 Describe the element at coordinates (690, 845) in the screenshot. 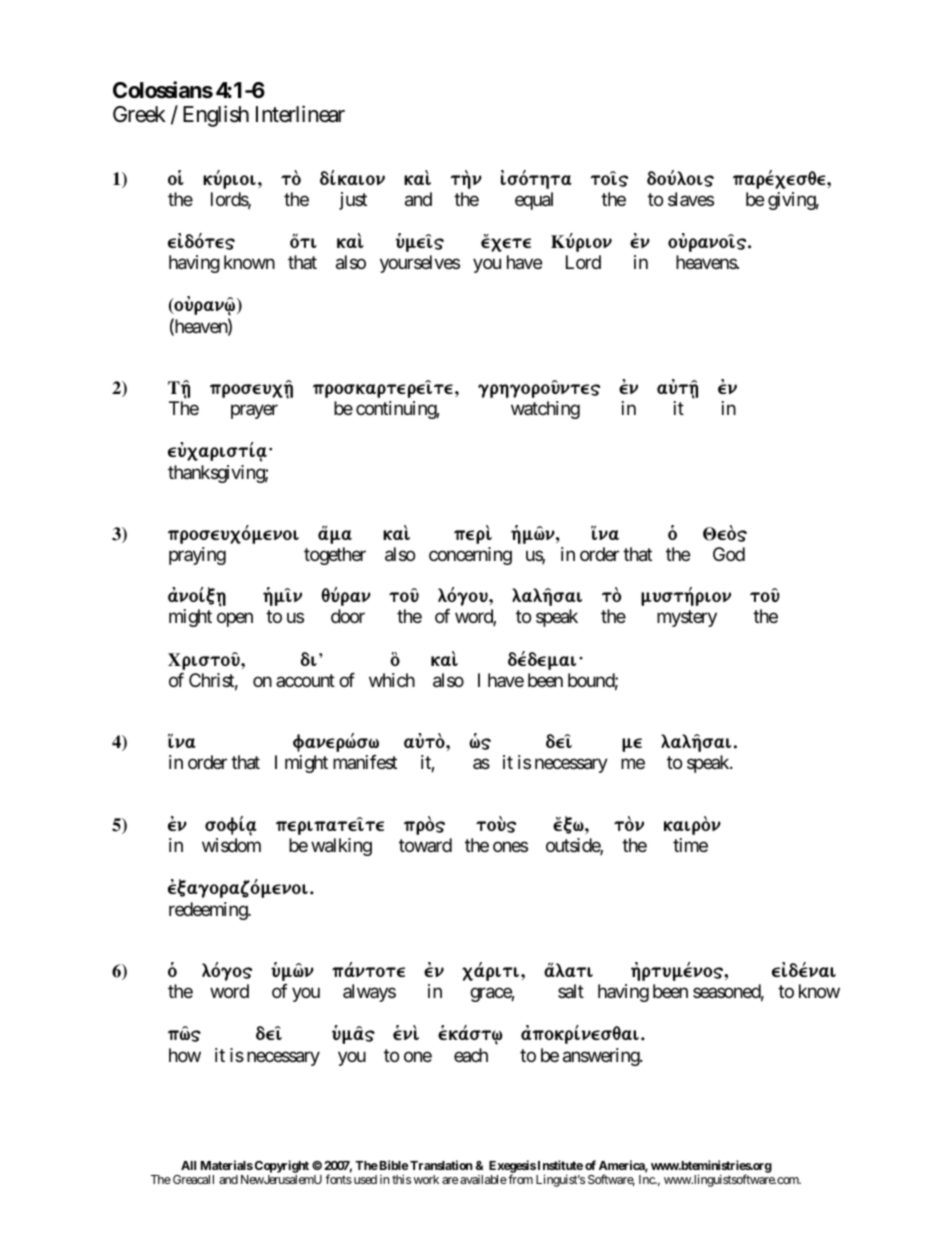

I see `time` at that location.
